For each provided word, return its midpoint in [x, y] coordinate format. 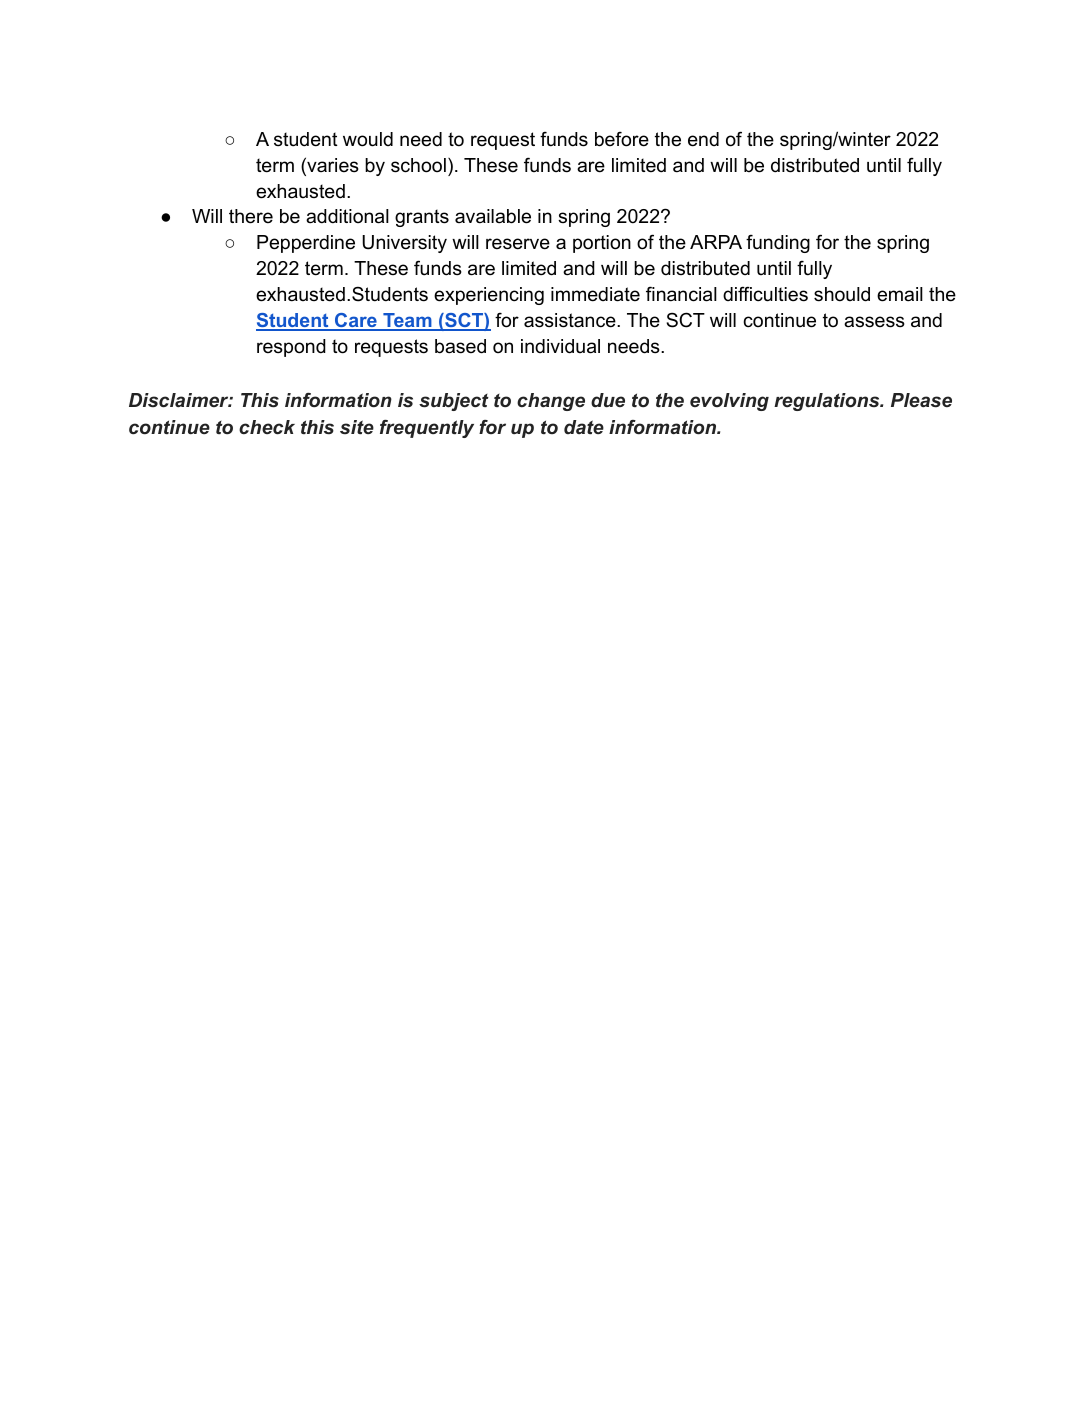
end [703, 139]
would [368, 139]
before [622, 139]
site [357, 427]
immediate [595, 294]
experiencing [489, 296]
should [842, 294]
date [584, 427]
